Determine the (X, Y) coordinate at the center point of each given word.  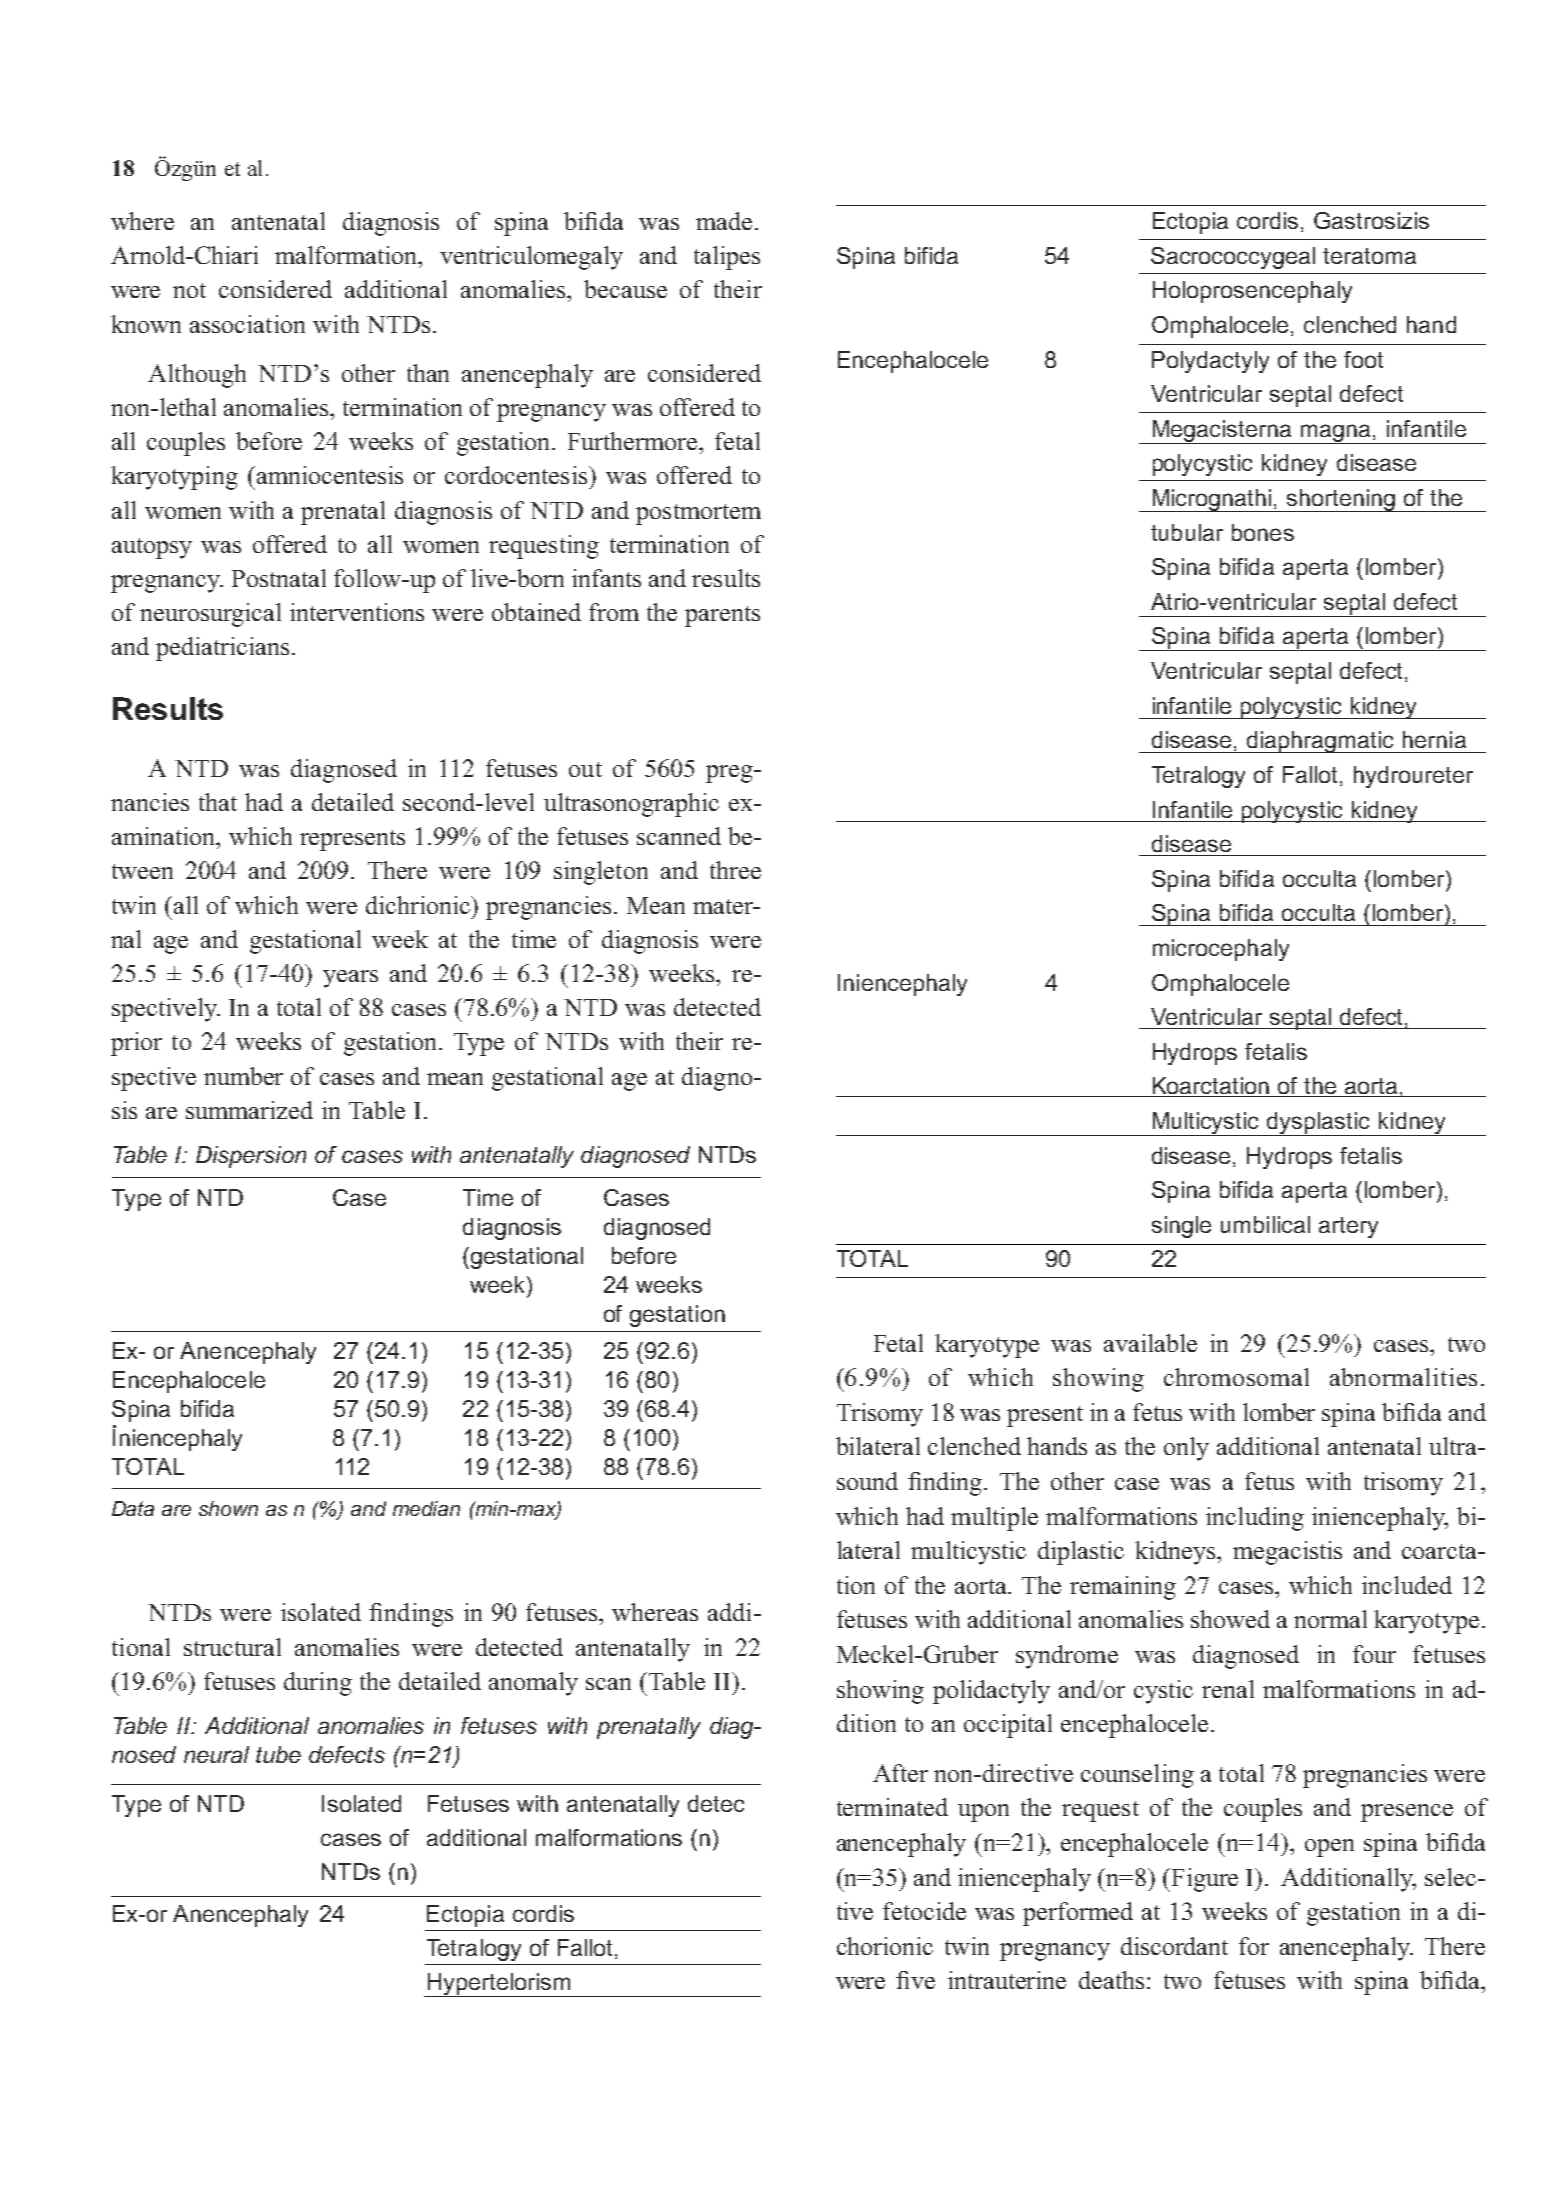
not (189, 290)
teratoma (1369, 256)
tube (278, 1754)
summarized (249, 1110)
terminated (892, 1807)
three (735, 870)
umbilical (1265, 1224)
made (724, 221)
